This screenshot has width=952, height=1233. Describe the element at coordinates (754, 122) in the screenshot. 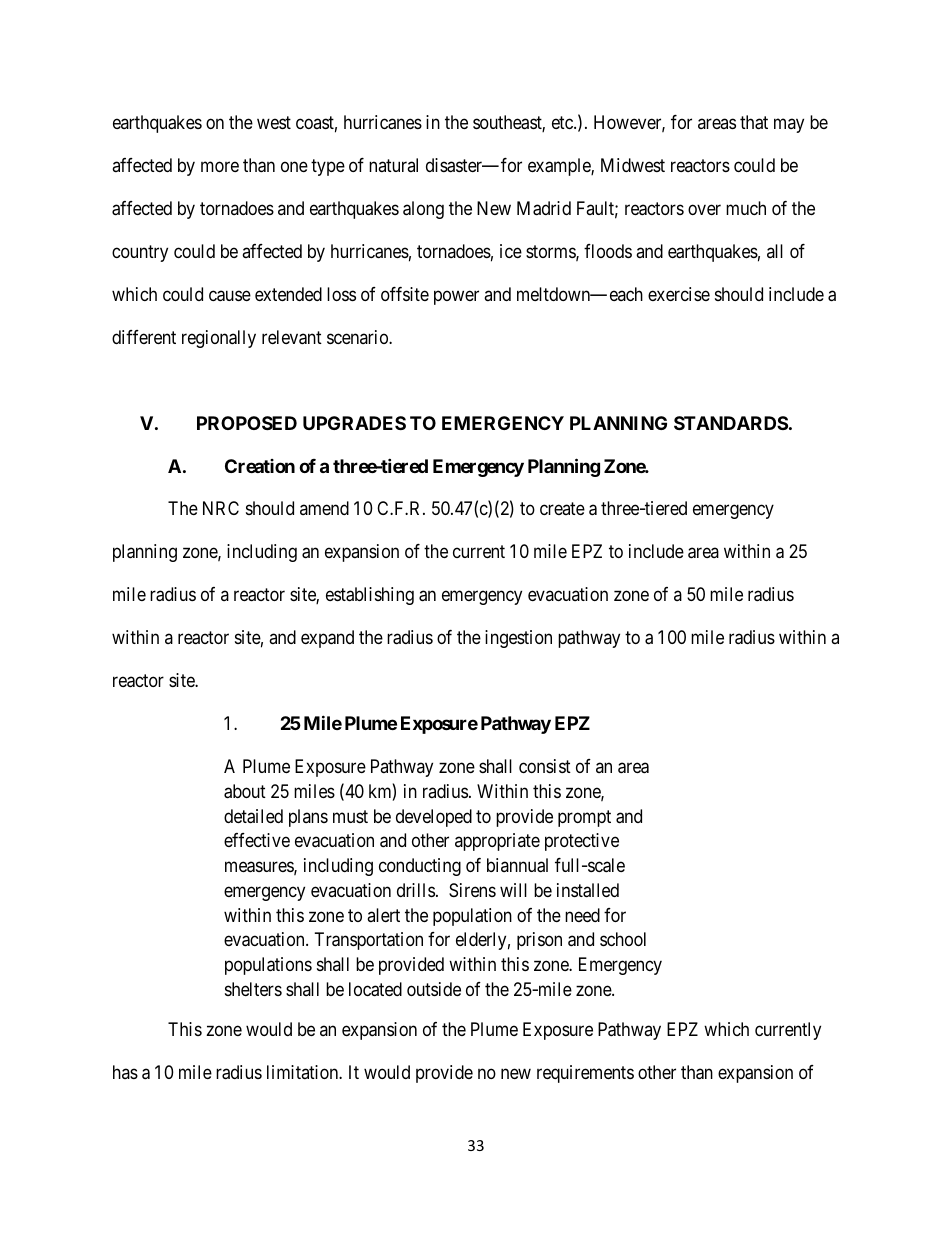

I see `that` at that location.
